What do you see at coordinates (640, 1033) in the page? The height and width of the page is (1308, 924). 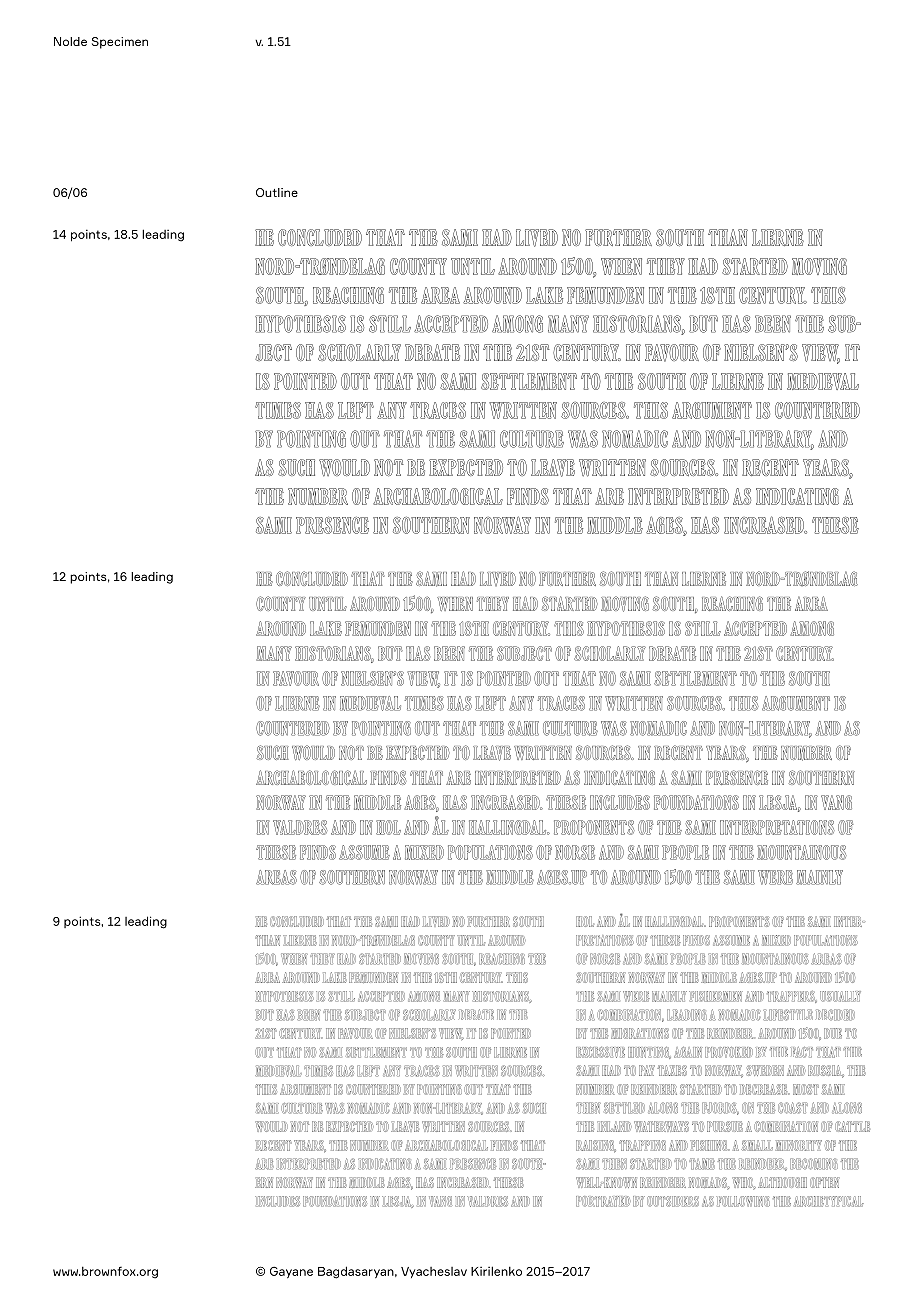 I see `migrations` at bounding box center [640, 1033].
